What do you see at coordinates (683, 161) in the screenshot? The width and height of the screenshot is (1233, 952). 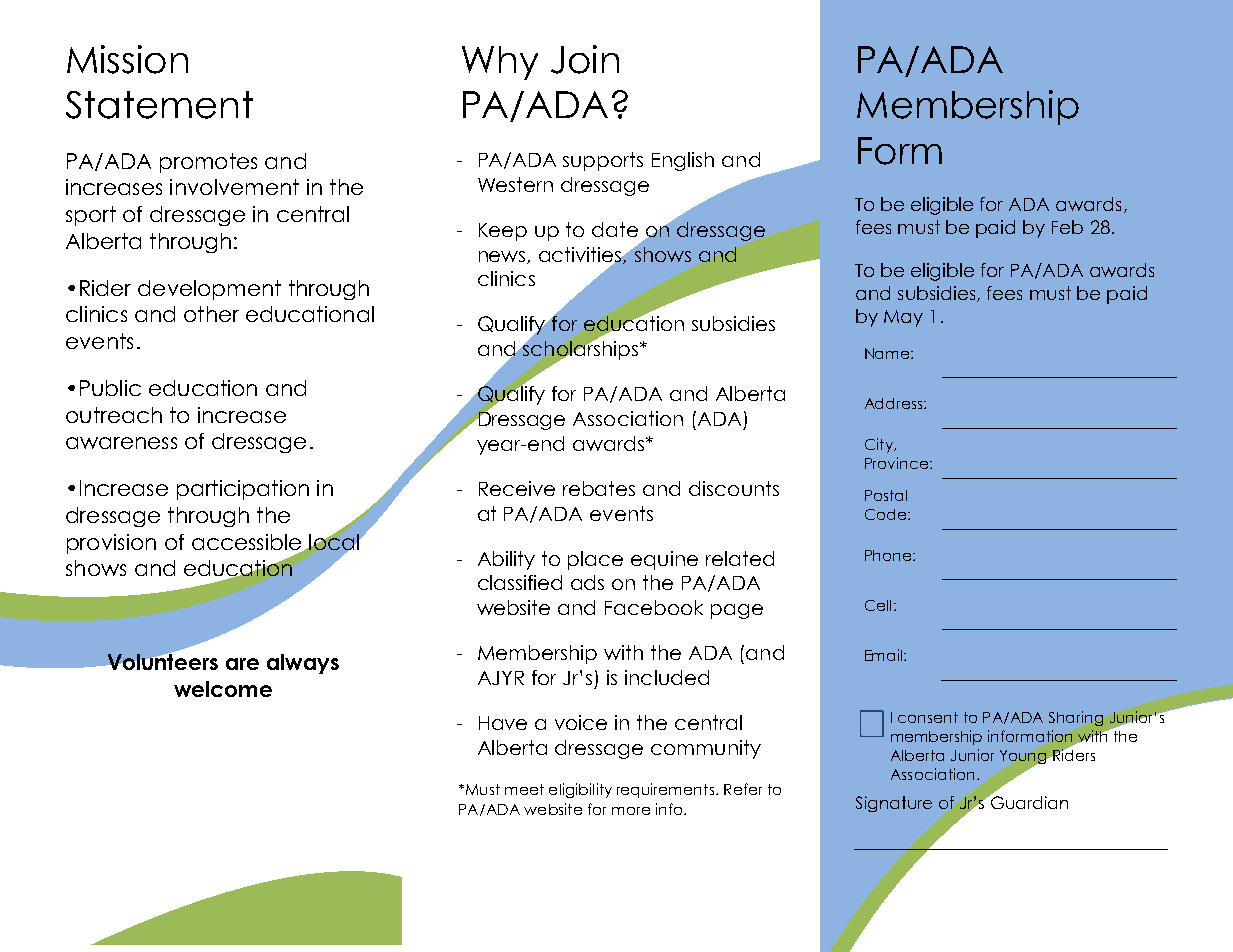 I see `English` at bounding box center [683, 161].
